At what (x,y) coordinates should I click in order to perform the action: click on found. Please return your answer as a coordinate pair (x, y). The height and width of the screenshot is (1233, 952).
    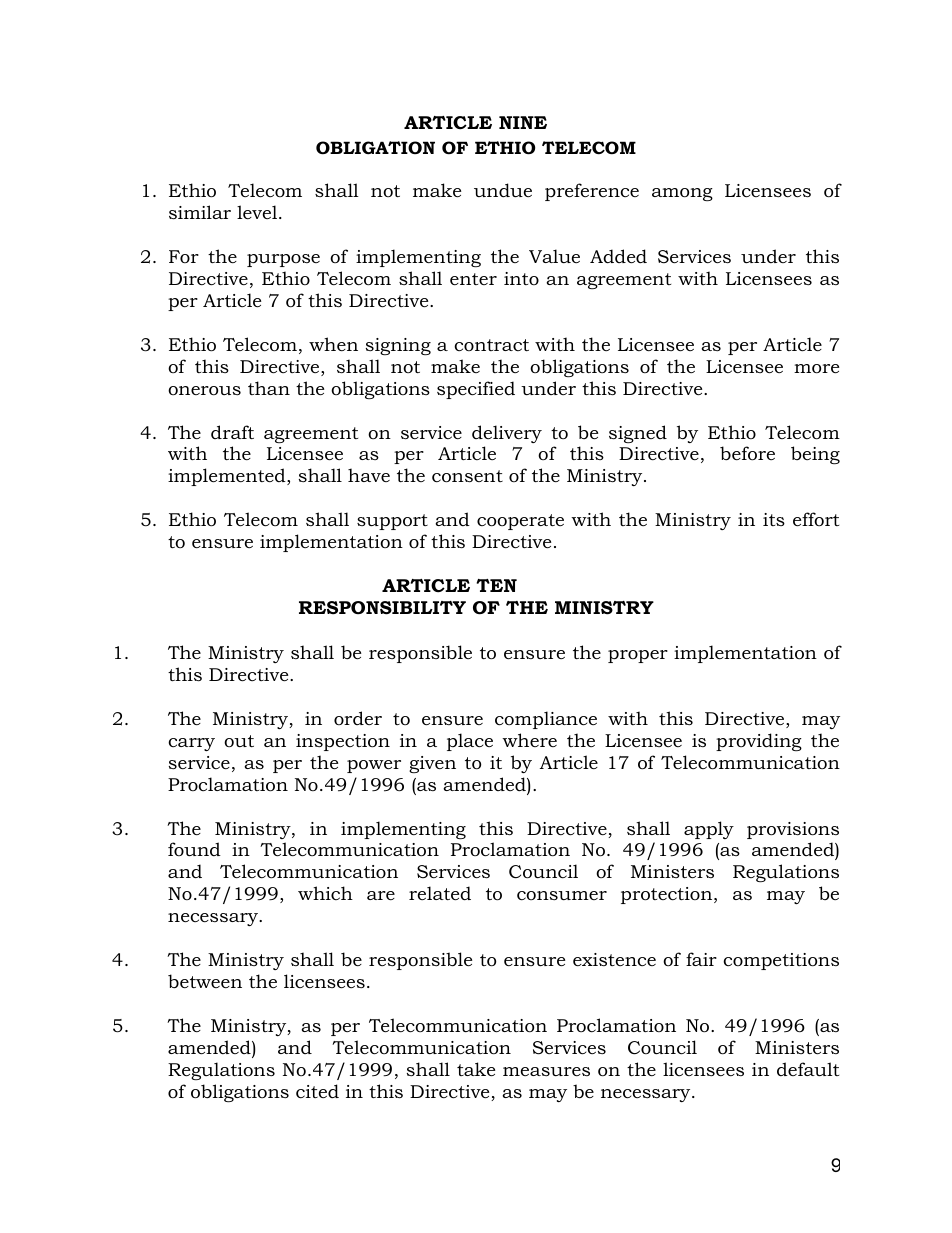
    Looking at the image, I should click on (194, 849).
